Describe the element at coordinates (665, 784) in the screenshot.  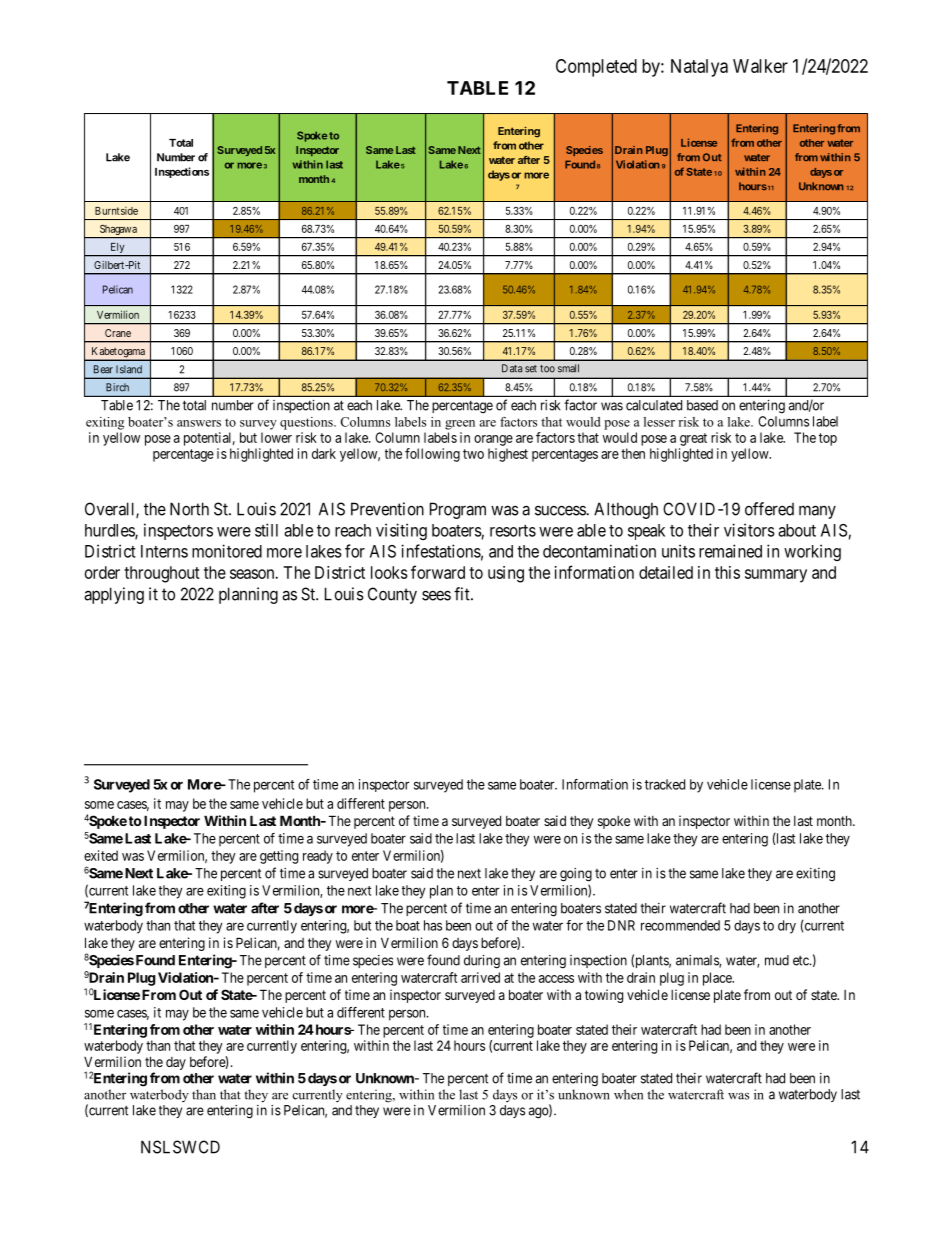
I see `tracked` at that location.
